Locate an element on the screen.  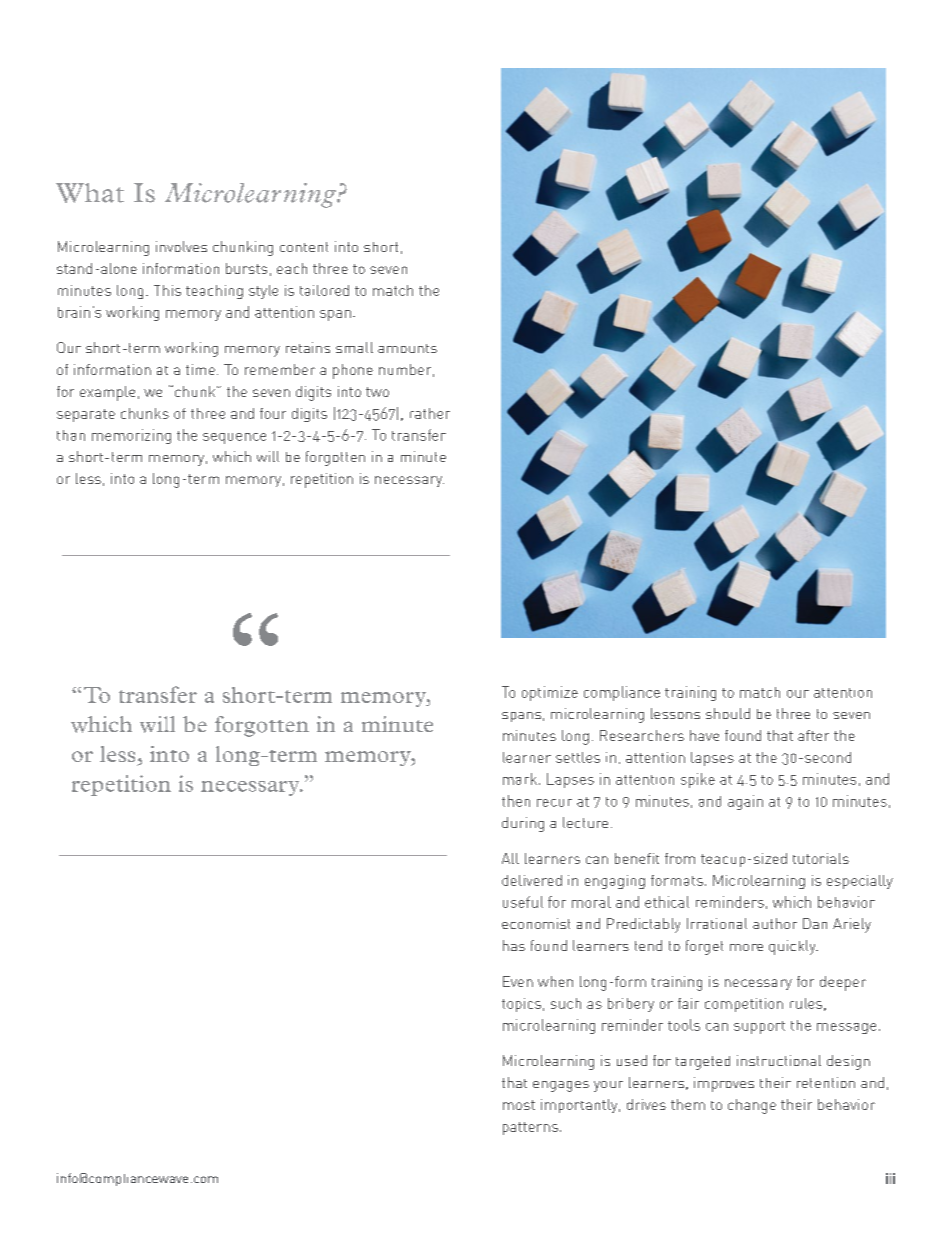
amounts is located at coordinates (407, 348).
